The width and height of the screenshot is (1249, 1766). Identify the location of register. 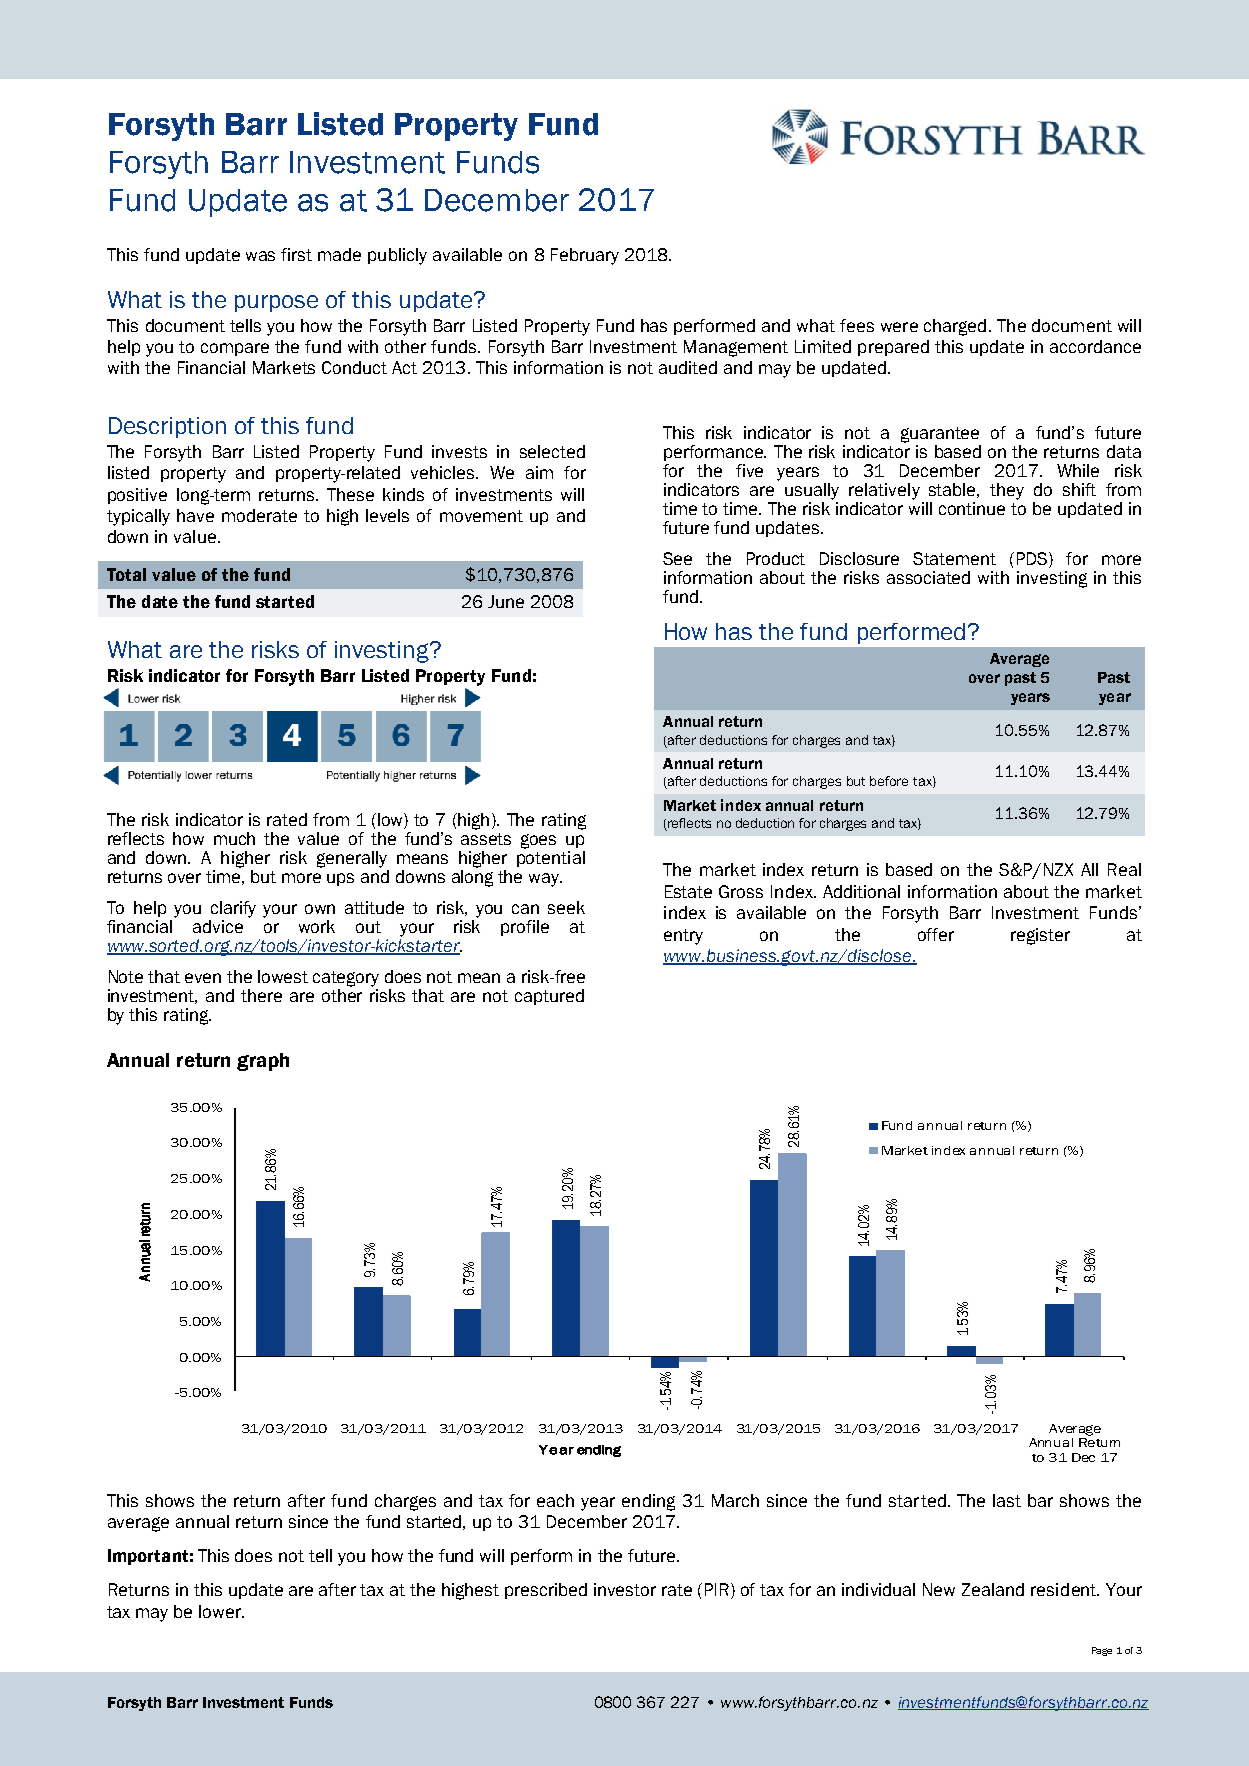
(1040, 936).
